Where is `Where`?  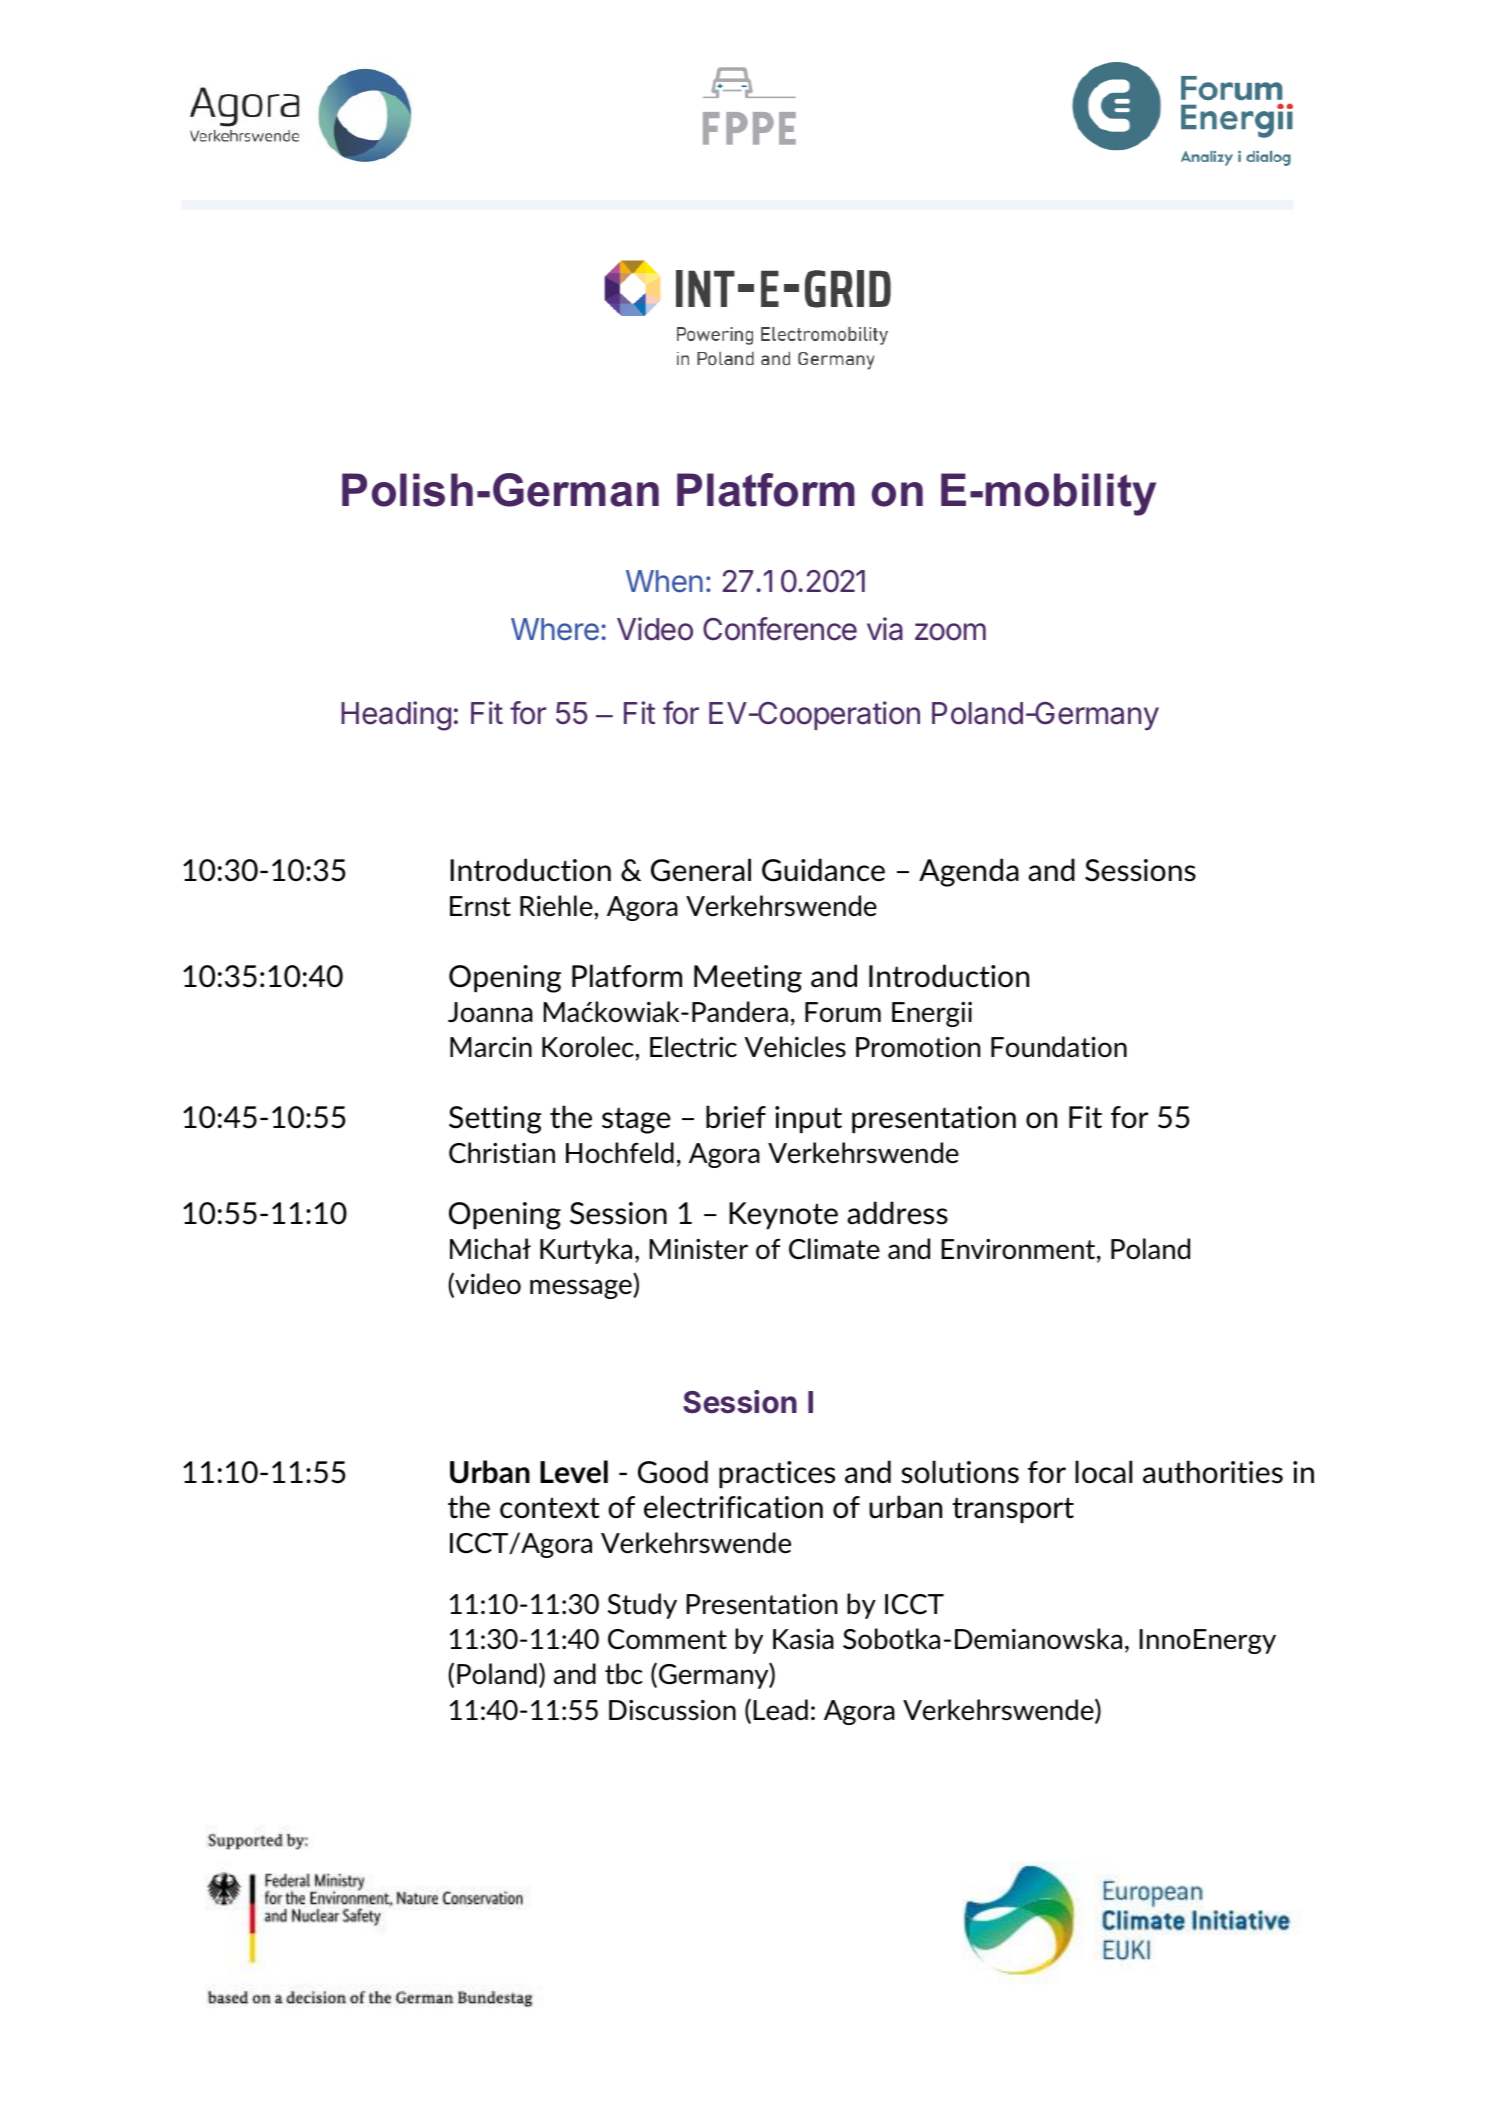
Where is located at coordinates (555, 629).
